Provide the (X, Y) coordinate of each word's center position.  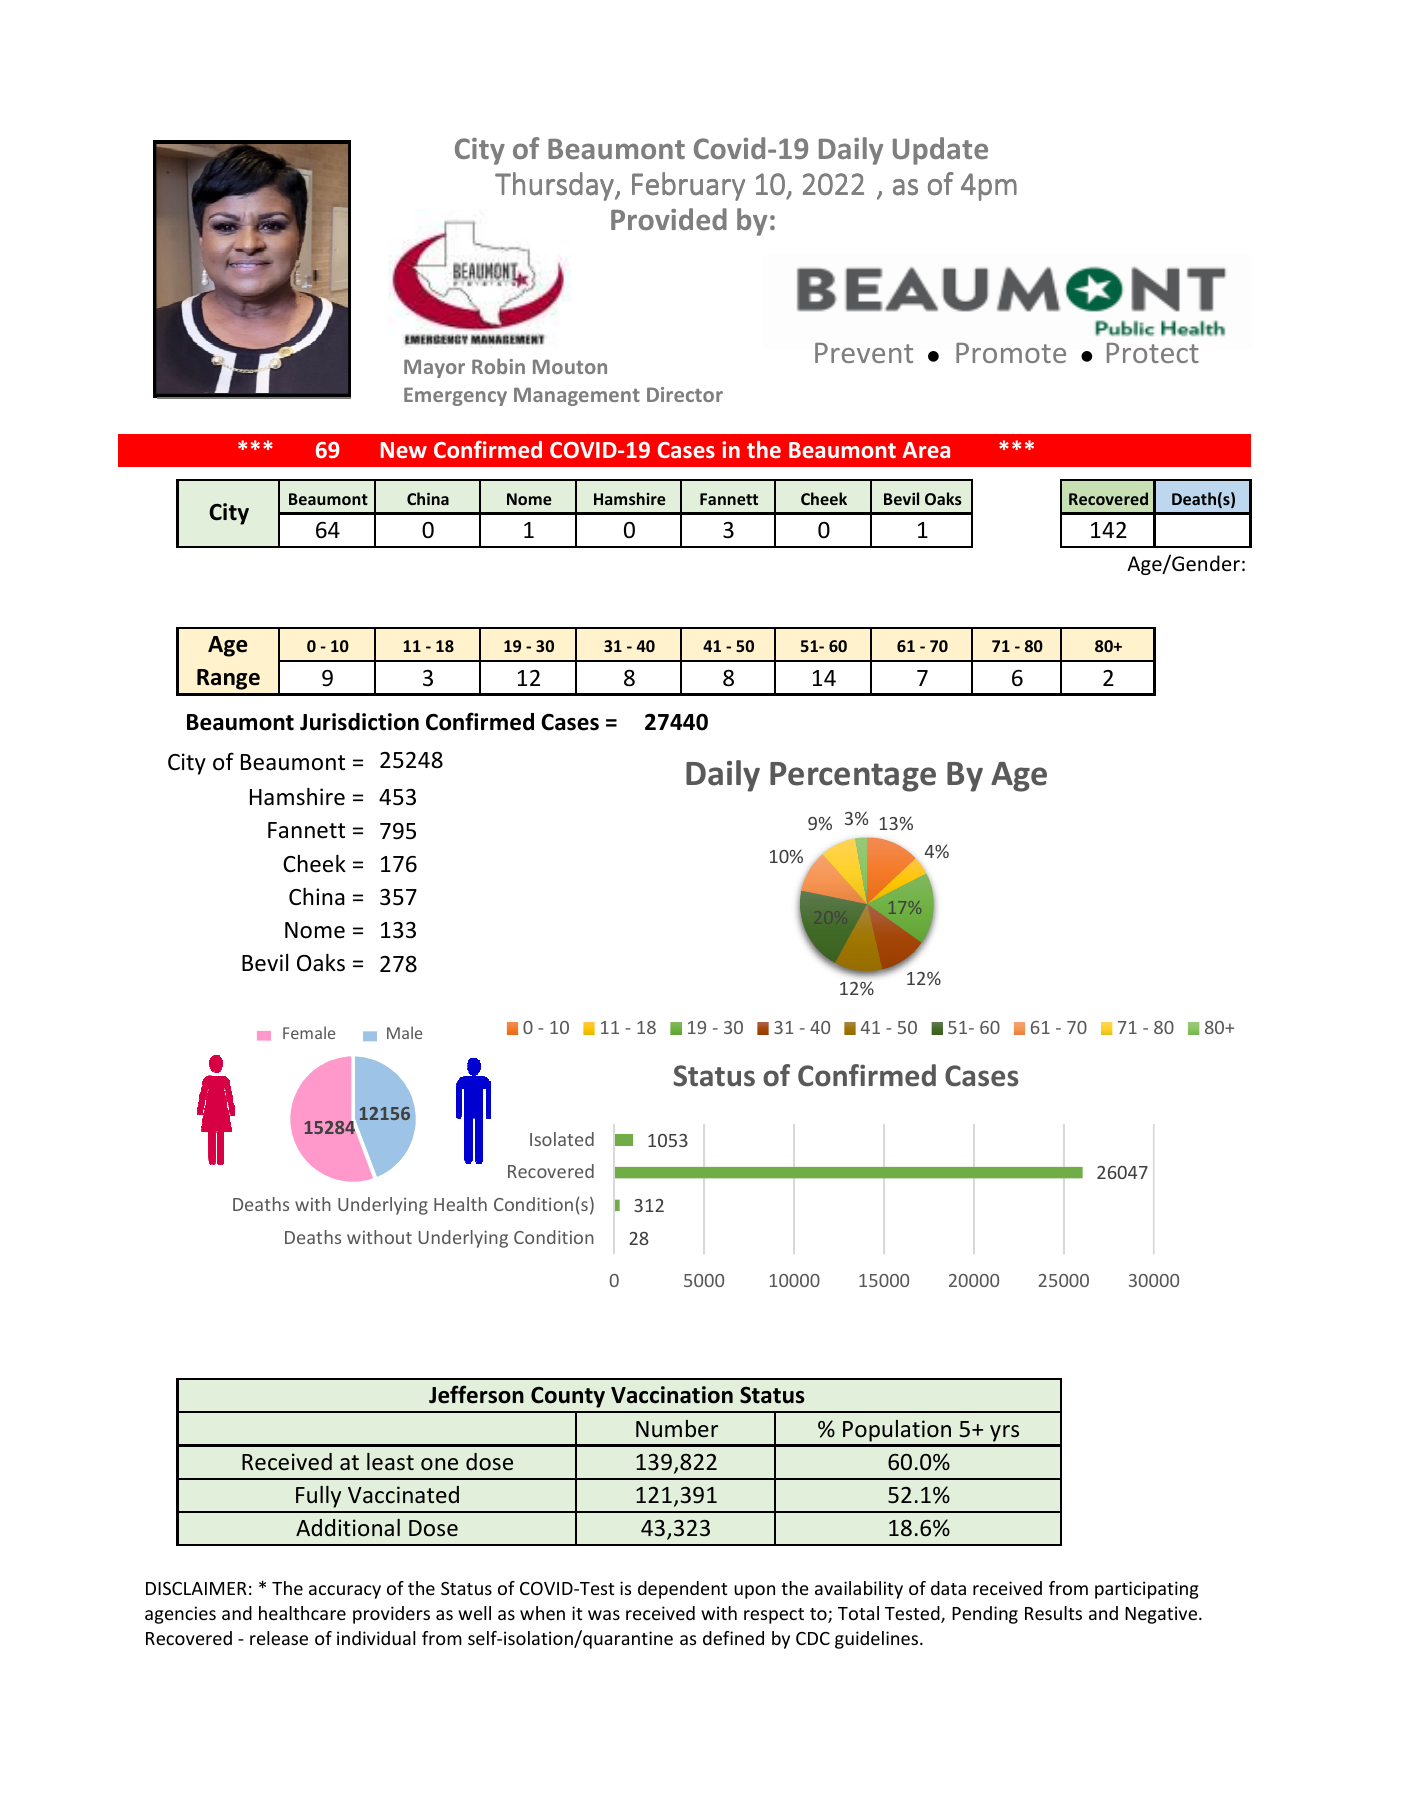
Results (1053, 1613)
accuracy (345, 1592)
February (688, 186)
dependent (682, 1590)
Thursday (555, 186)
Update (940, 151)
